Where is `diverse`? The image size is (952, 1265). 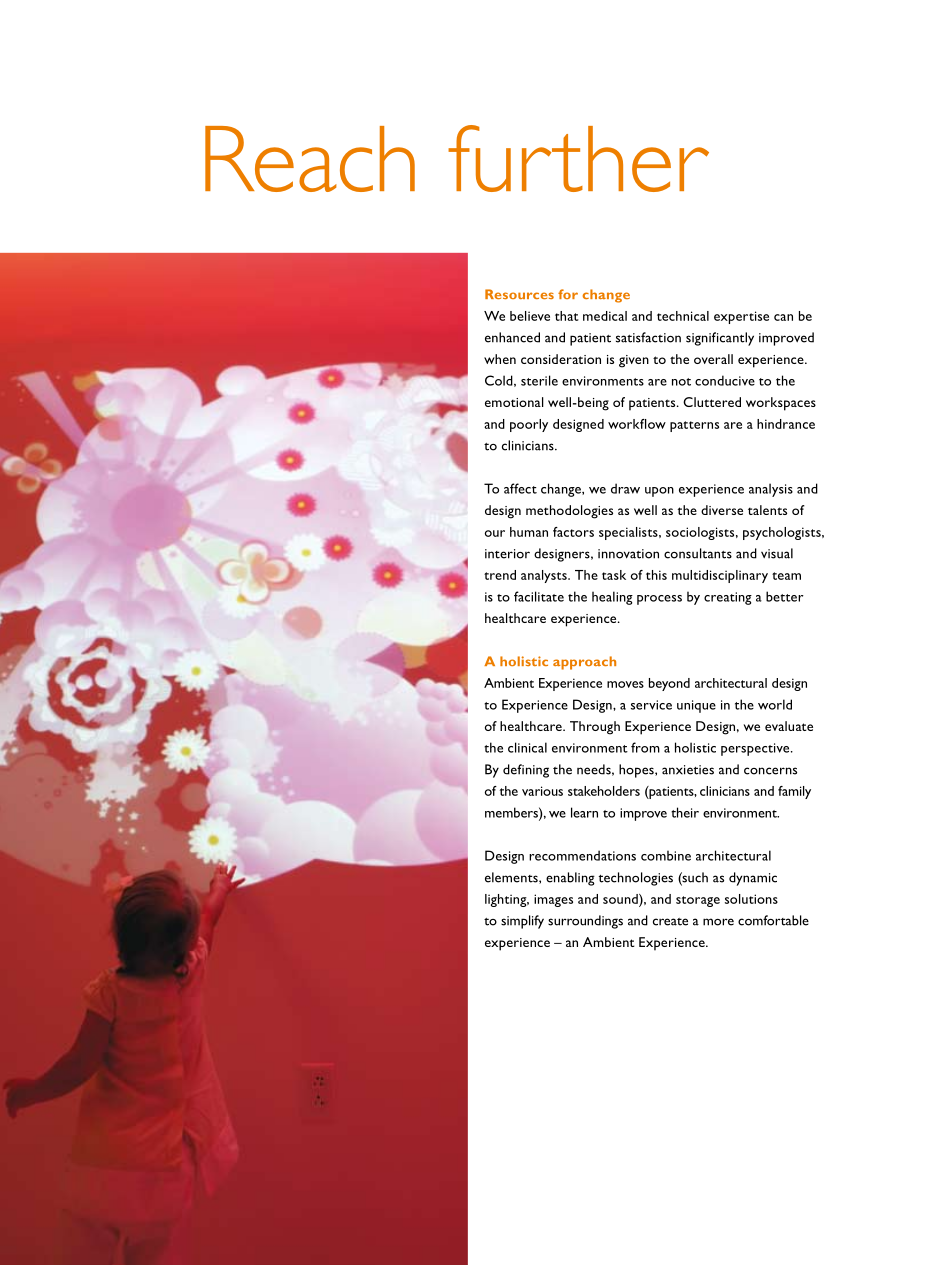 diverse is located at coordinates (722, 510).
